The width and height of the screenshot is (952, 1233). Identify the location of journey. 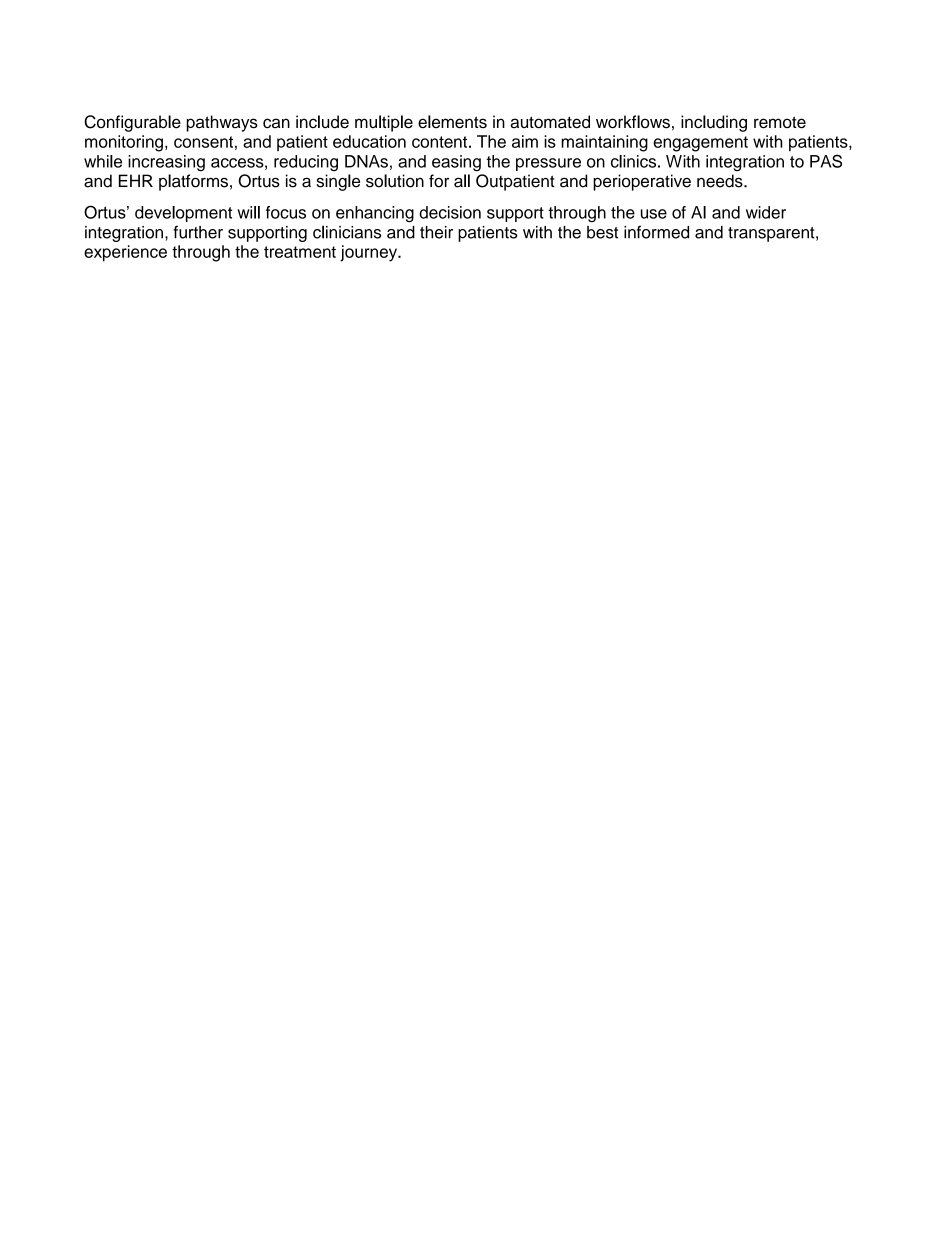
(369, 253).
